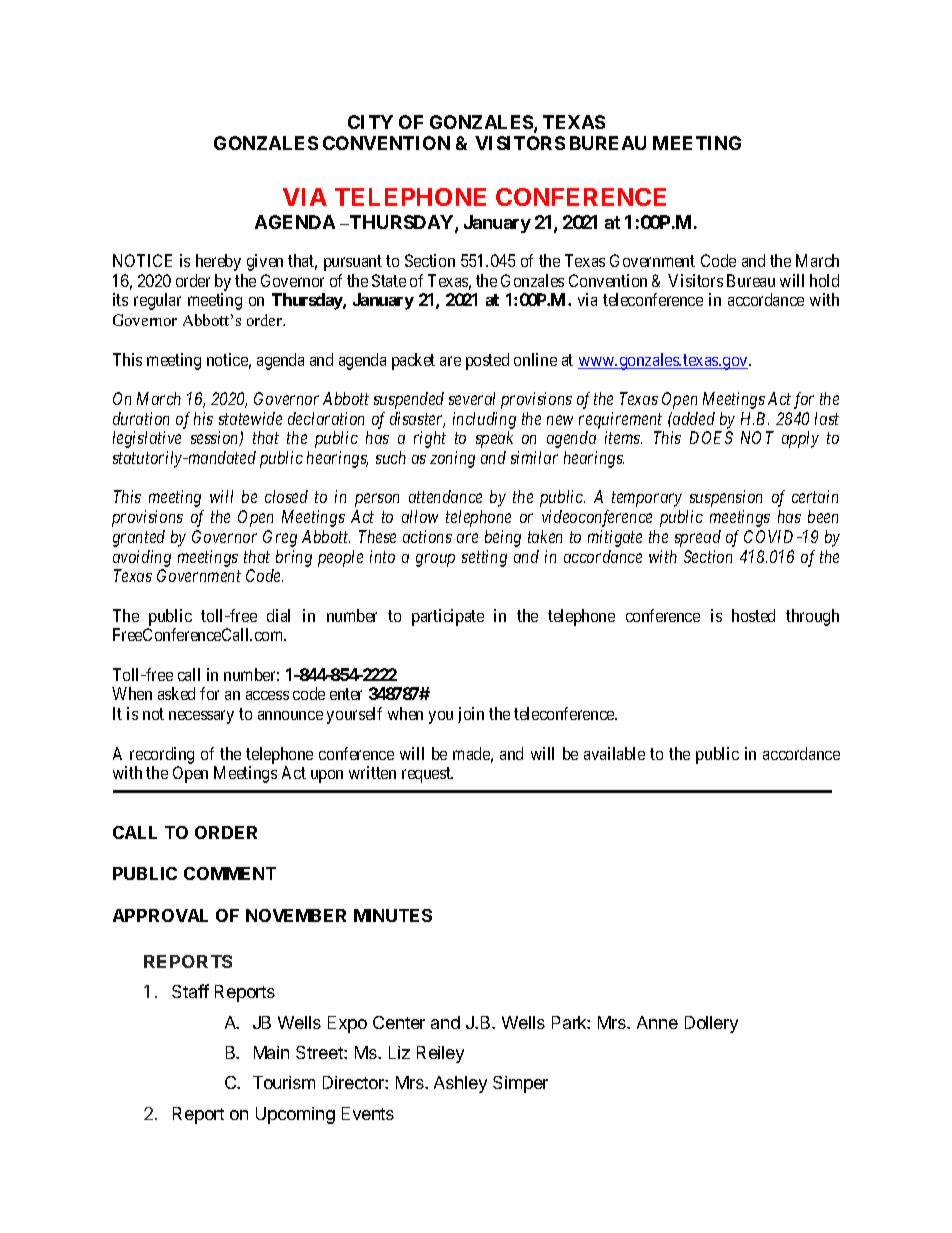 The width and height of the page is (952, 1233). What do you see at coordinates (824, 280) in the page?
I see `hold` at bounding box center [824, 280].
